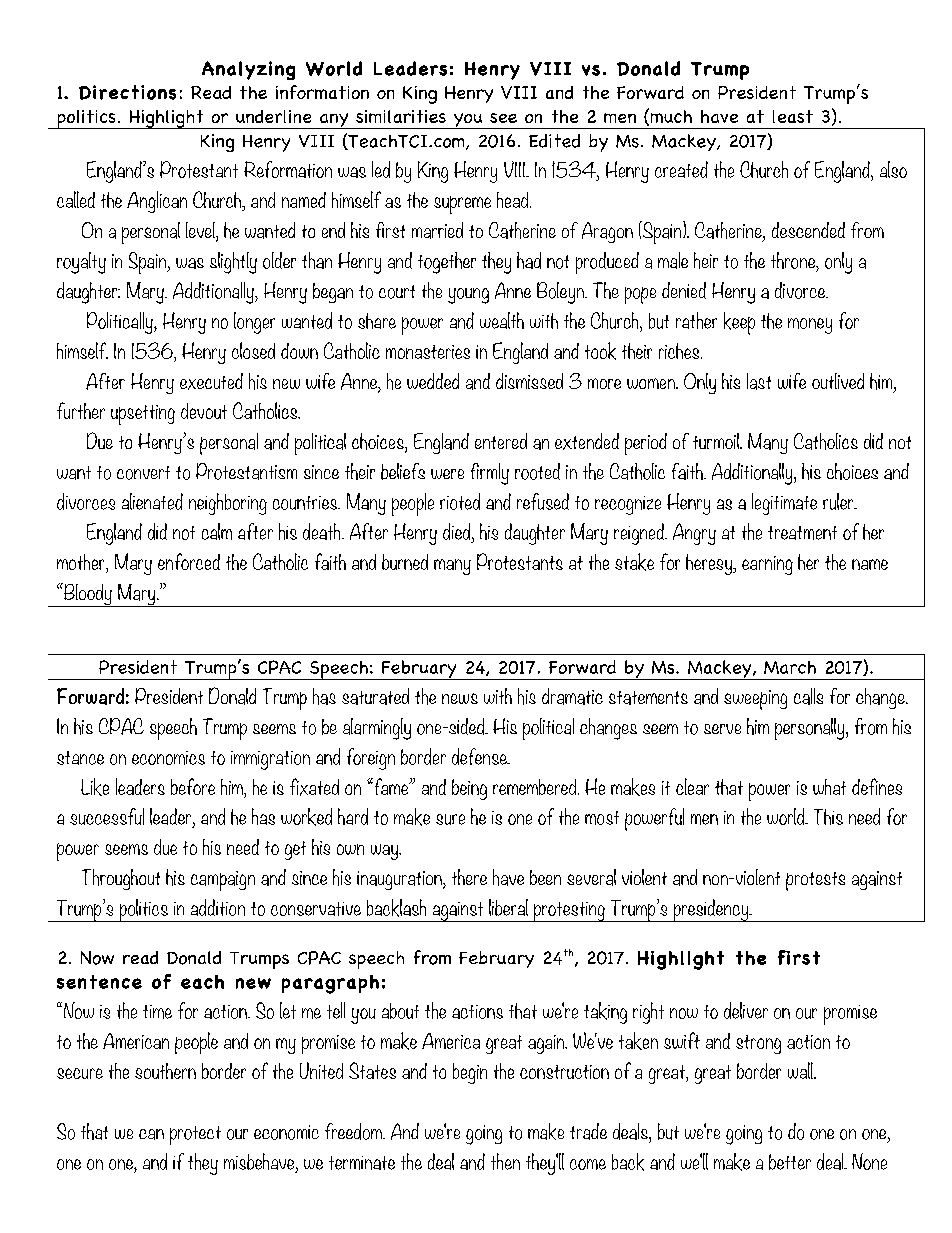  What do you see at coordinates (401, 116) in the screenshot?
I see `similarities` at bounding box center [401, 116].
